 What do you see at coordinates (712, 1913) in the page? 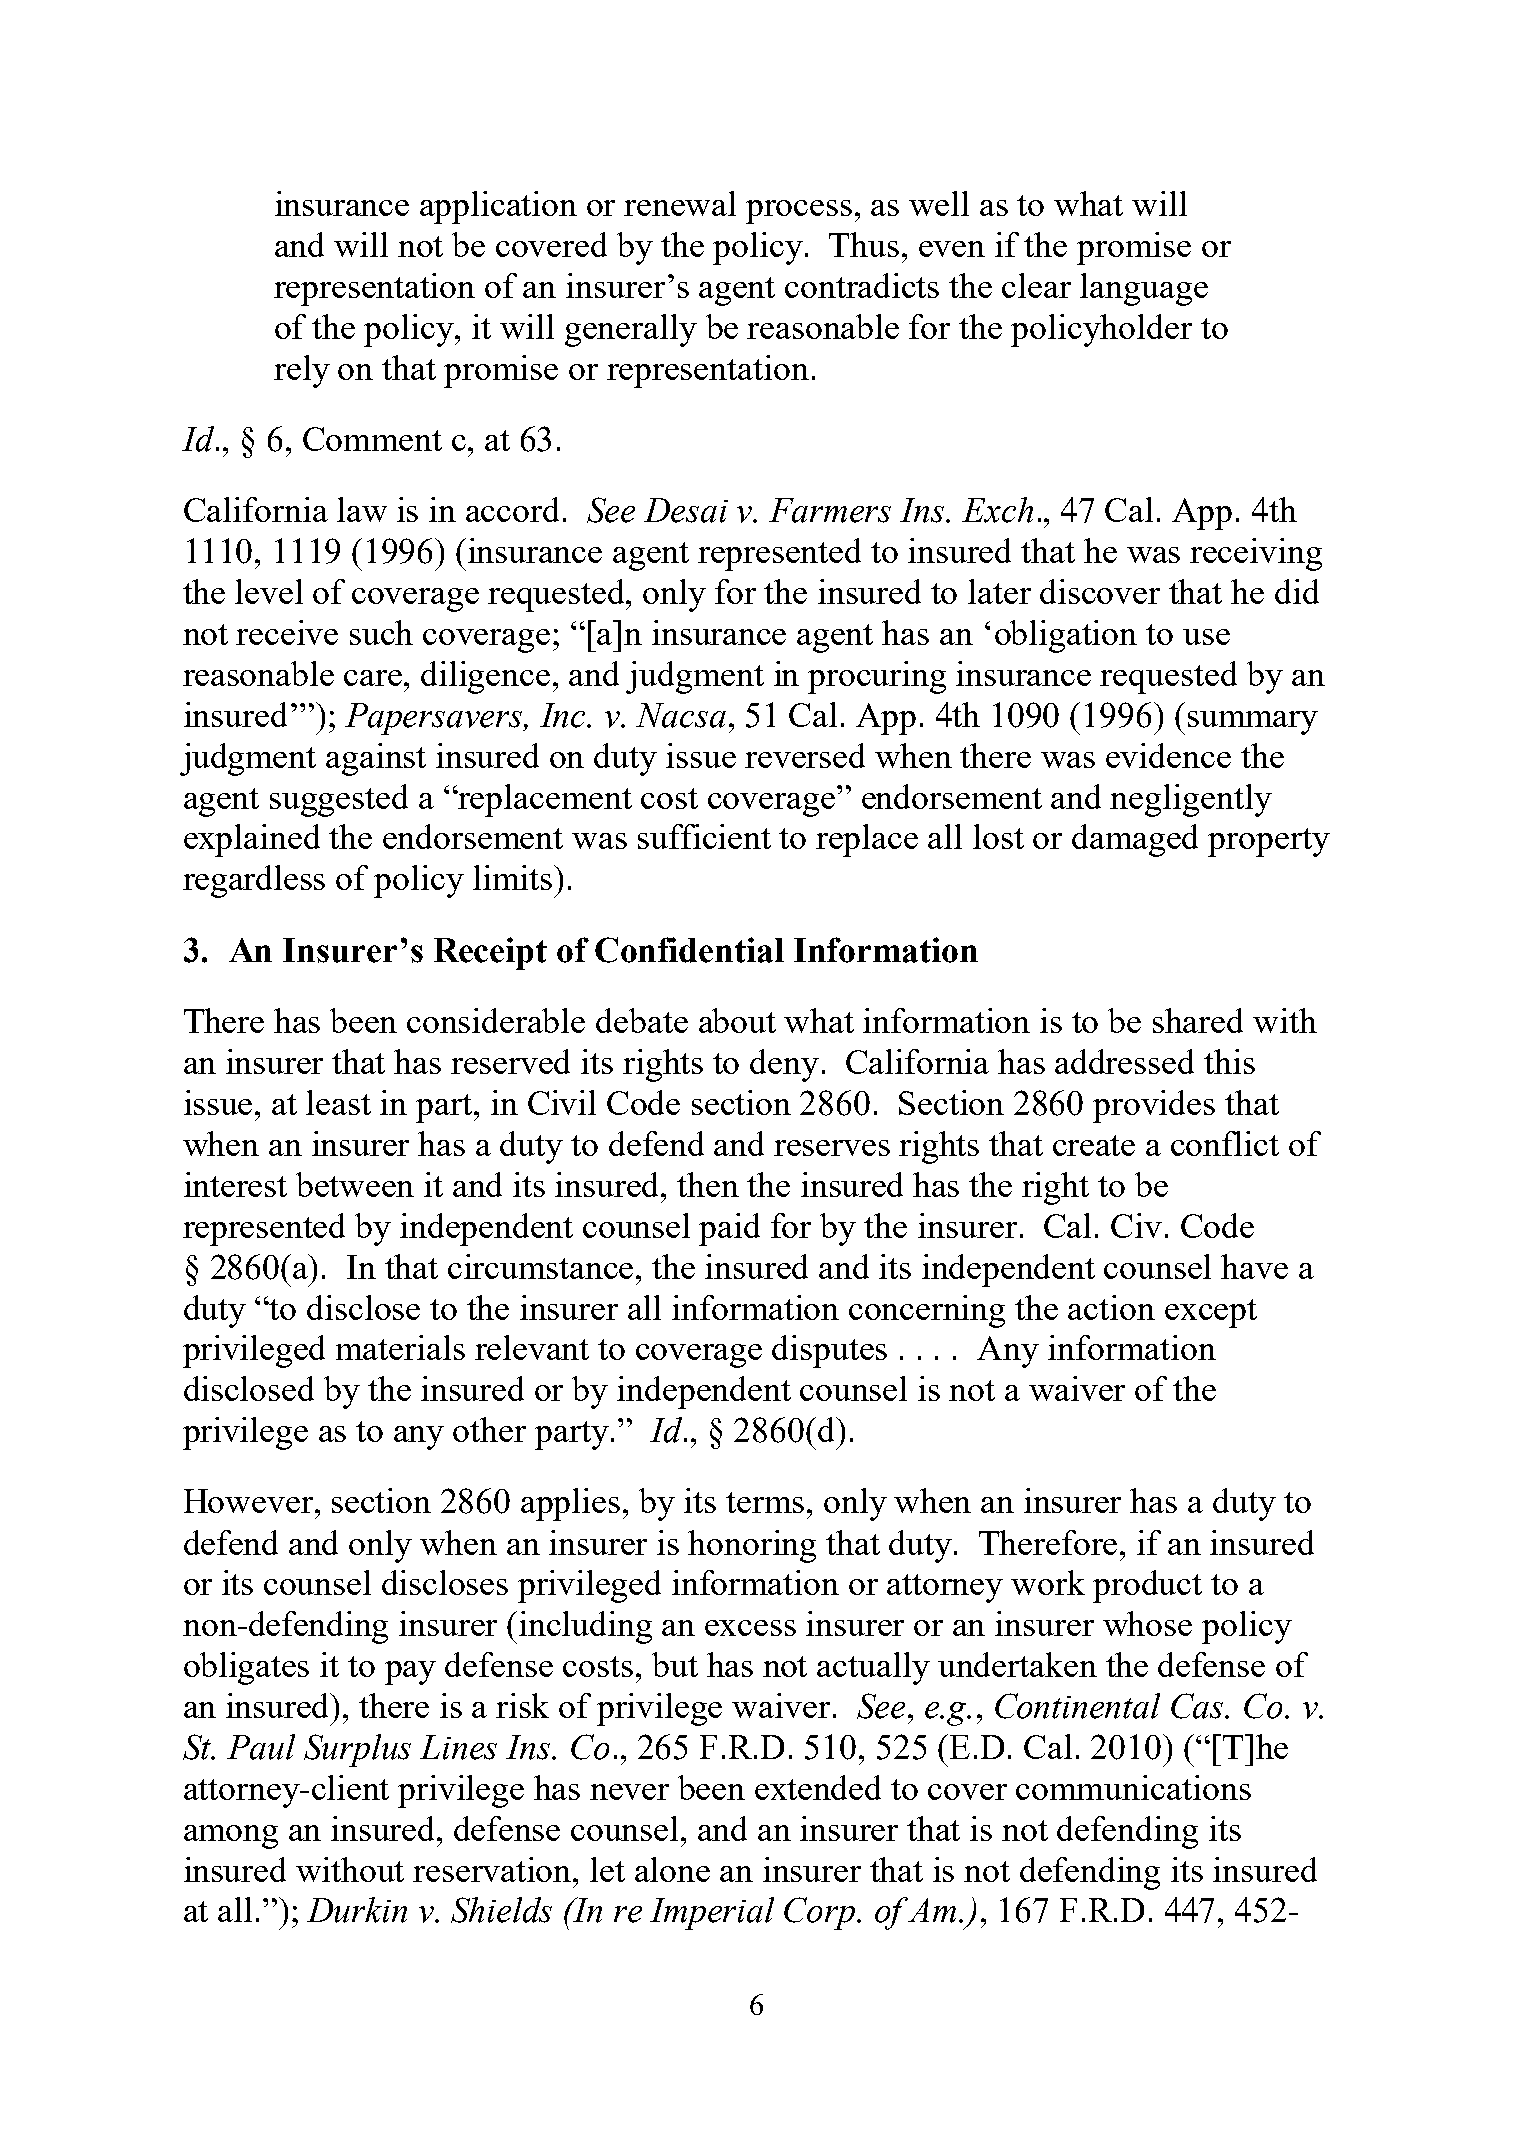
I see `Imperial` at bounding box center [712, 1913].
